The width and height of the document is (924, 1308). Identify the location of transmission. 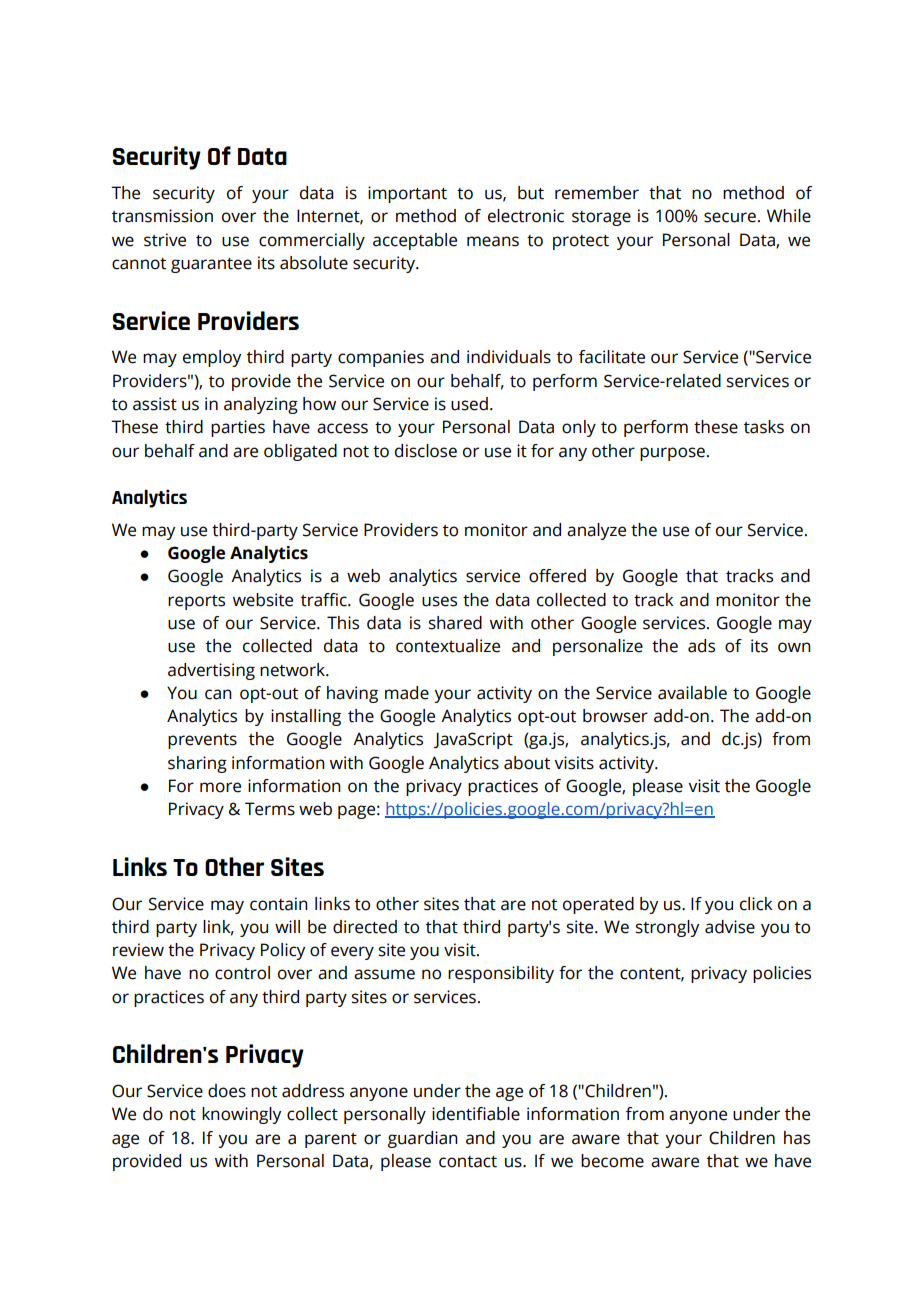
(162, 216).
